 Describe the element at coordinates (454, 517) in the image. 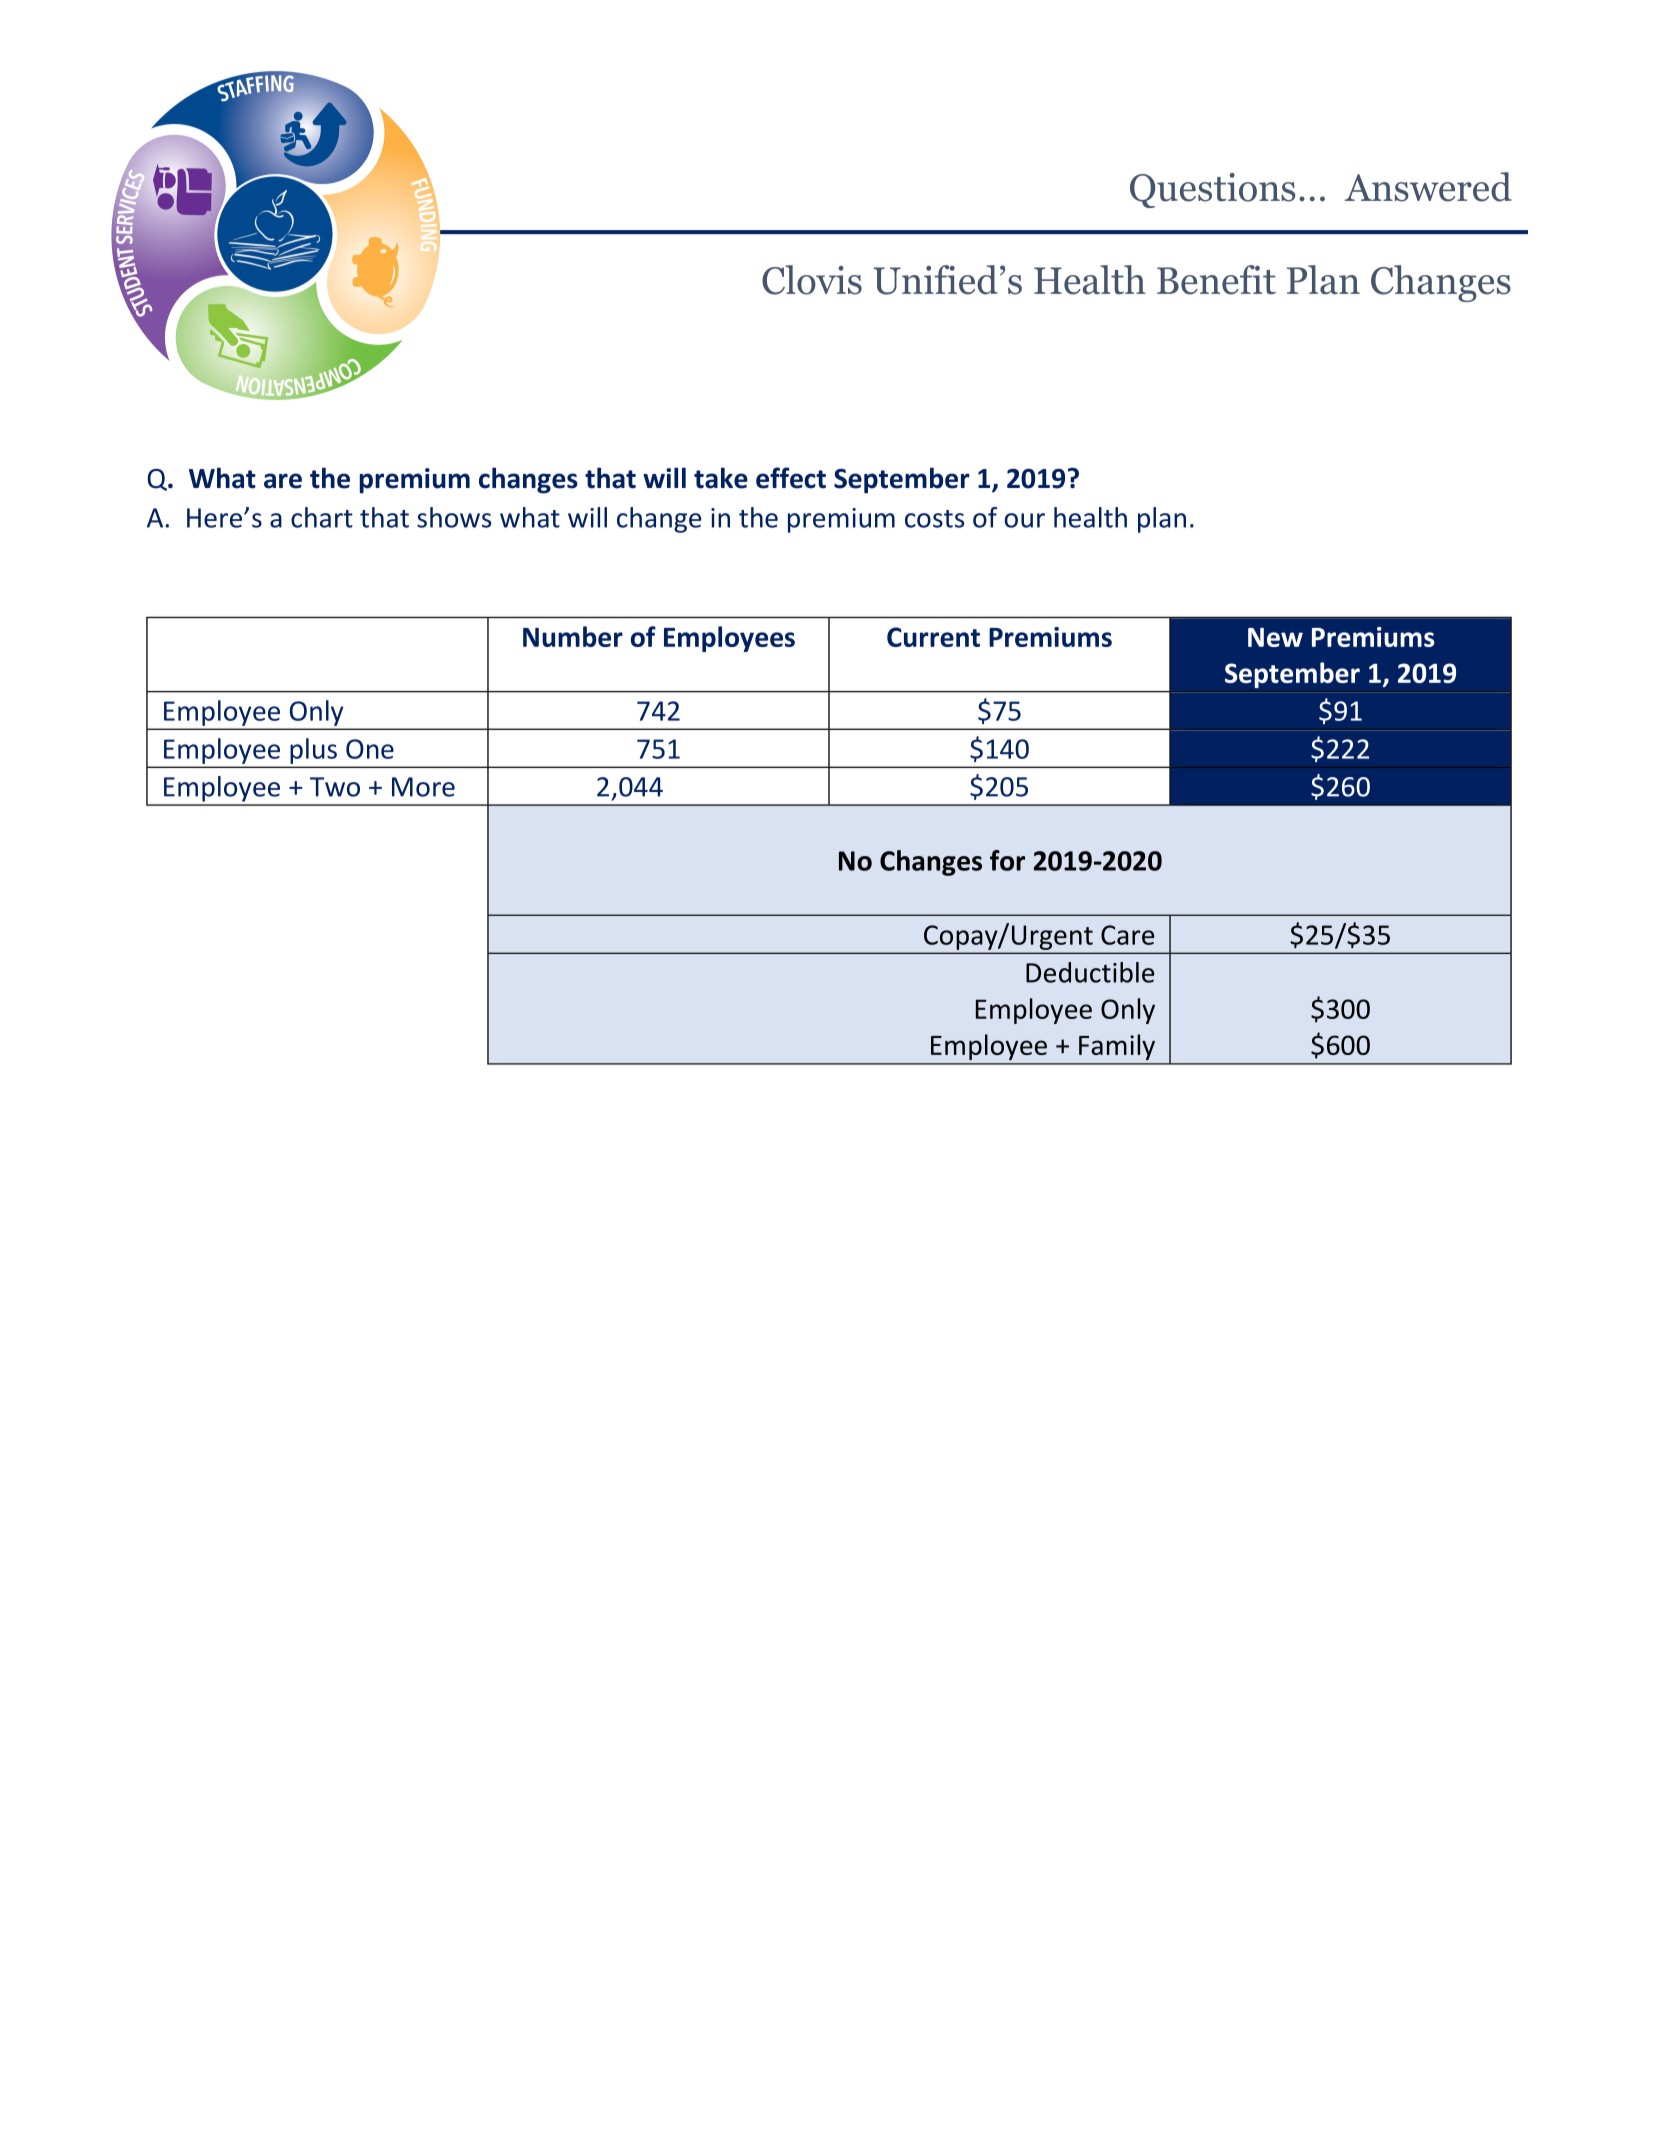

I see `shows` at that location.
